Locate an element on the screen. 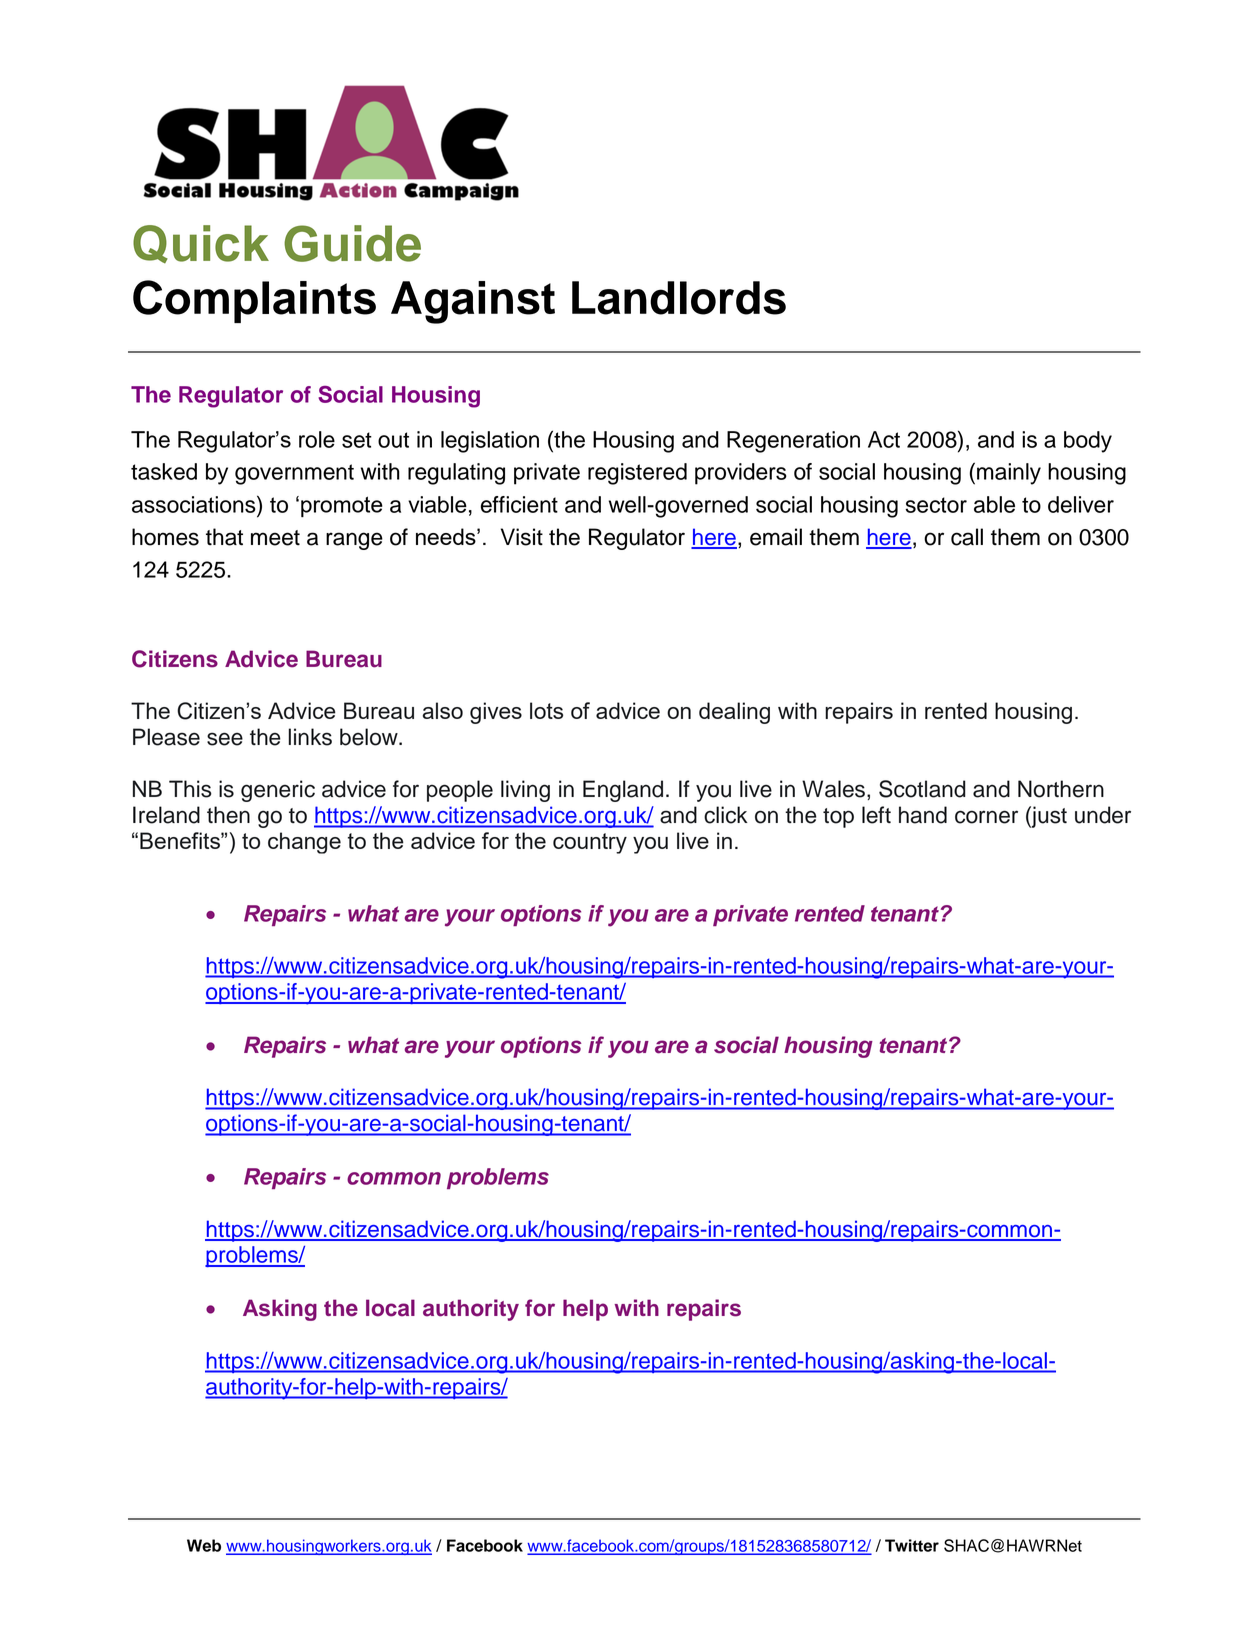 This screenshot has width=1259, height=1629. Twitter is located at coordinates (912, 1545).
